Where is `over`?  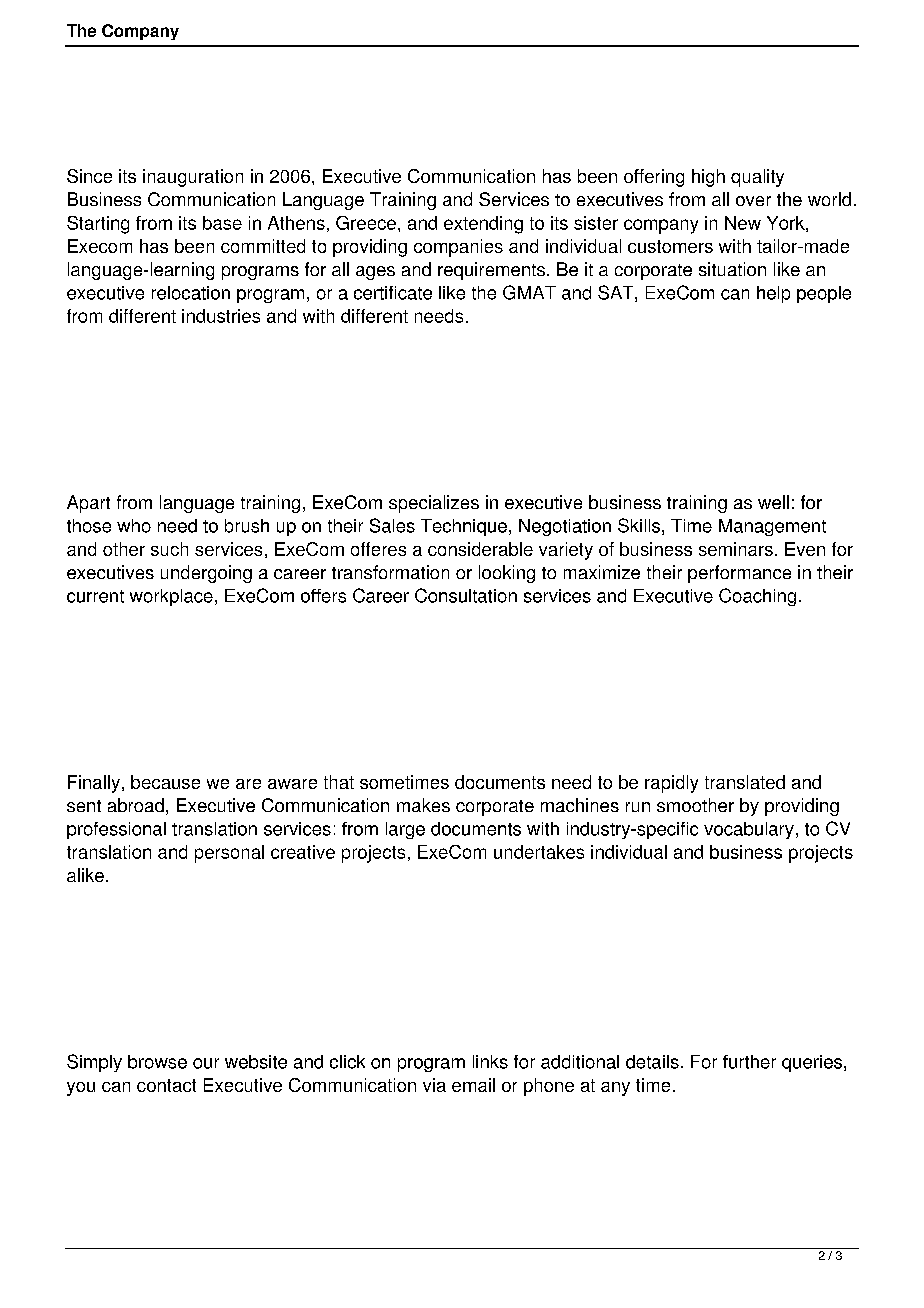
over is located at coordinates (753, 201).
